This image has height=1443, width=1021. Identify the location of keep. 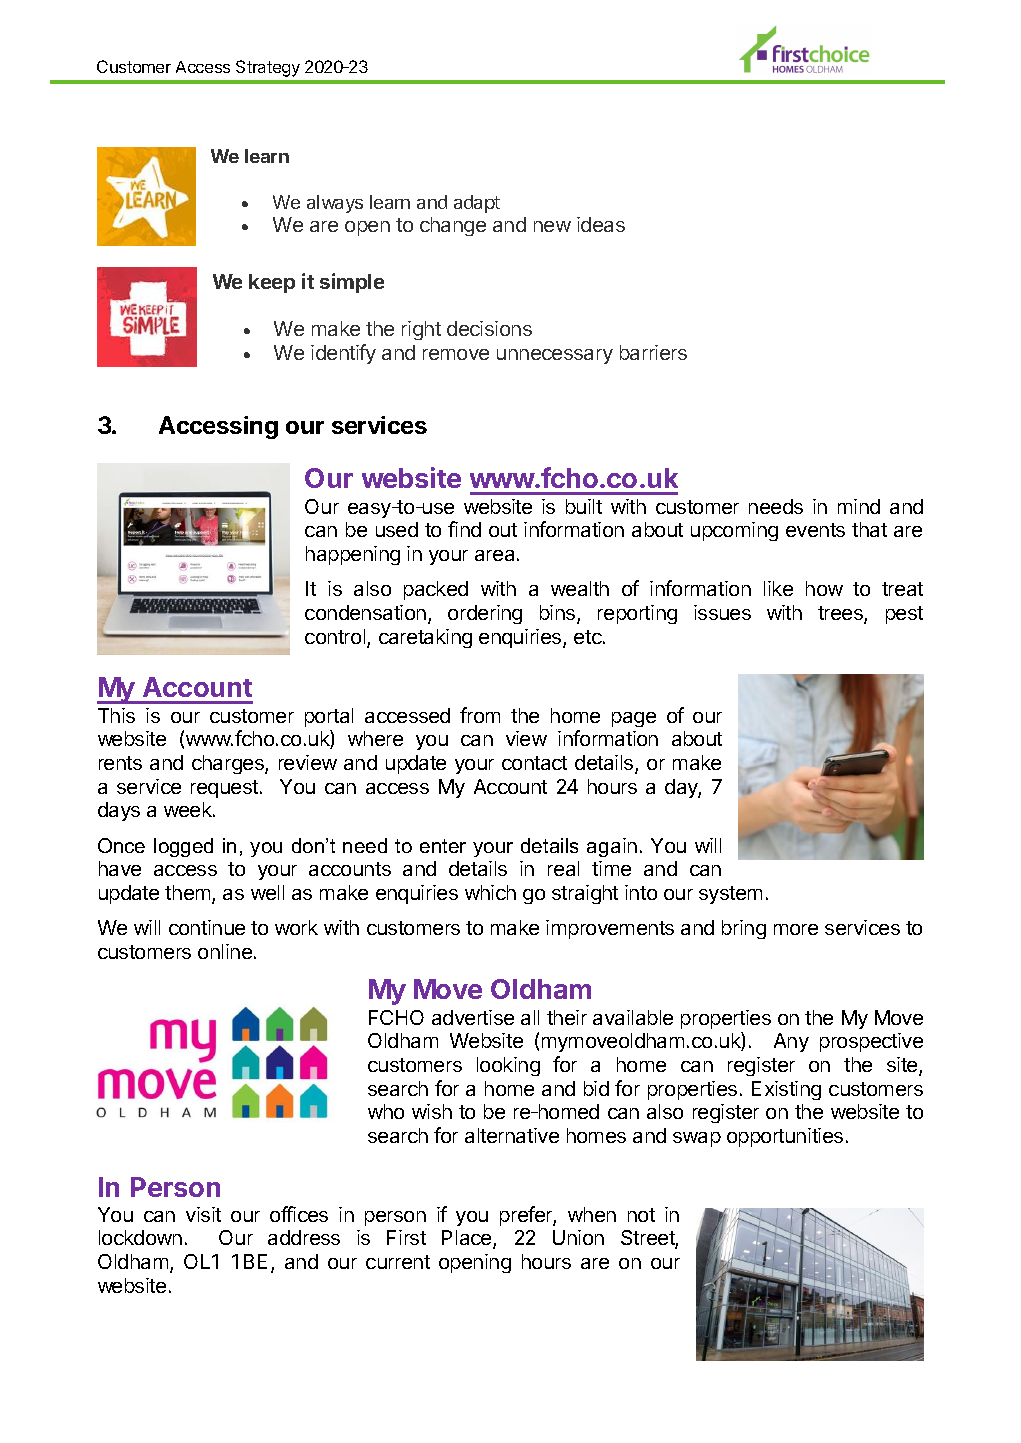
(272, 283).
